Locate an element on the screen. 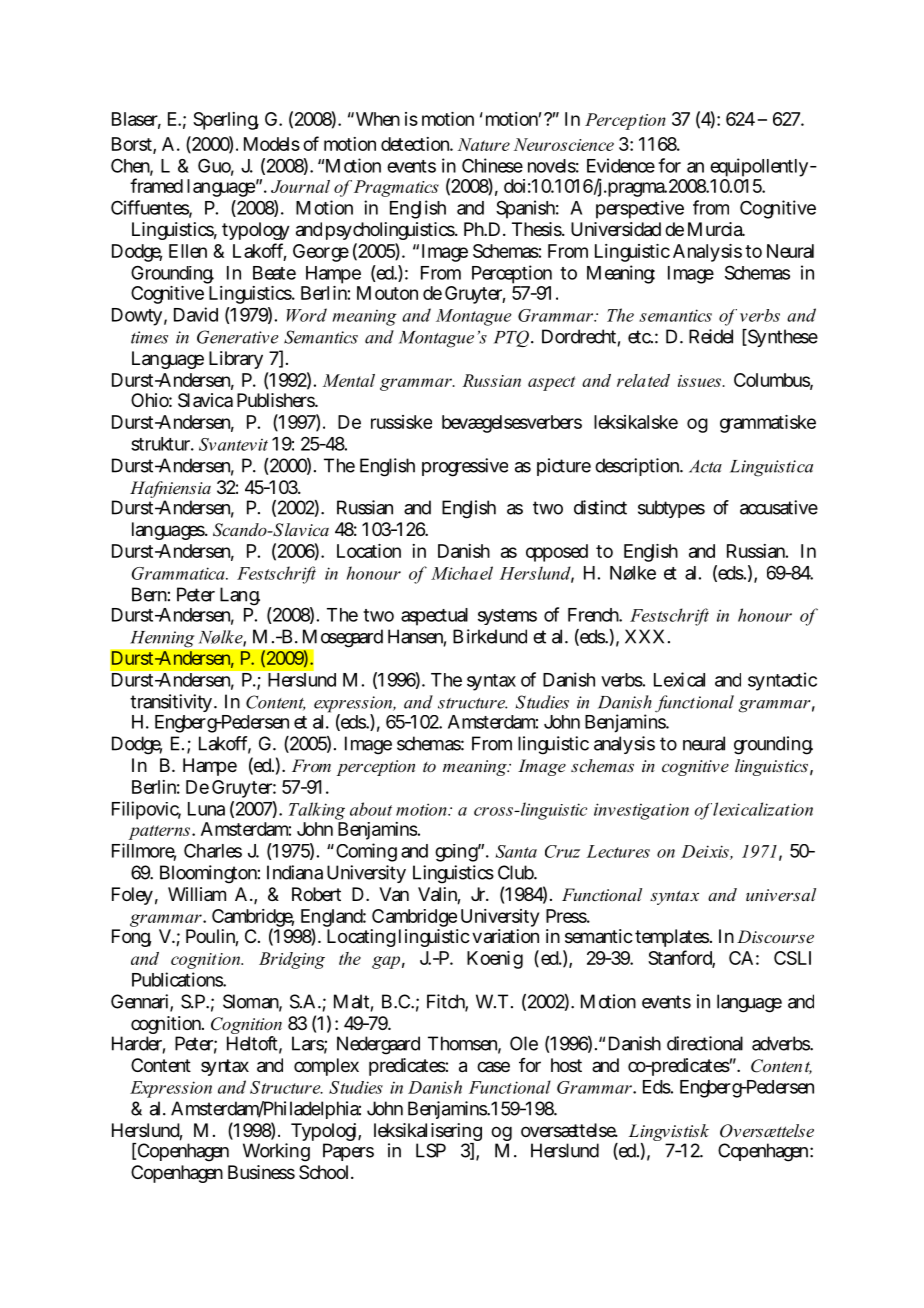  Working is located at coordinates (276, 1152).
